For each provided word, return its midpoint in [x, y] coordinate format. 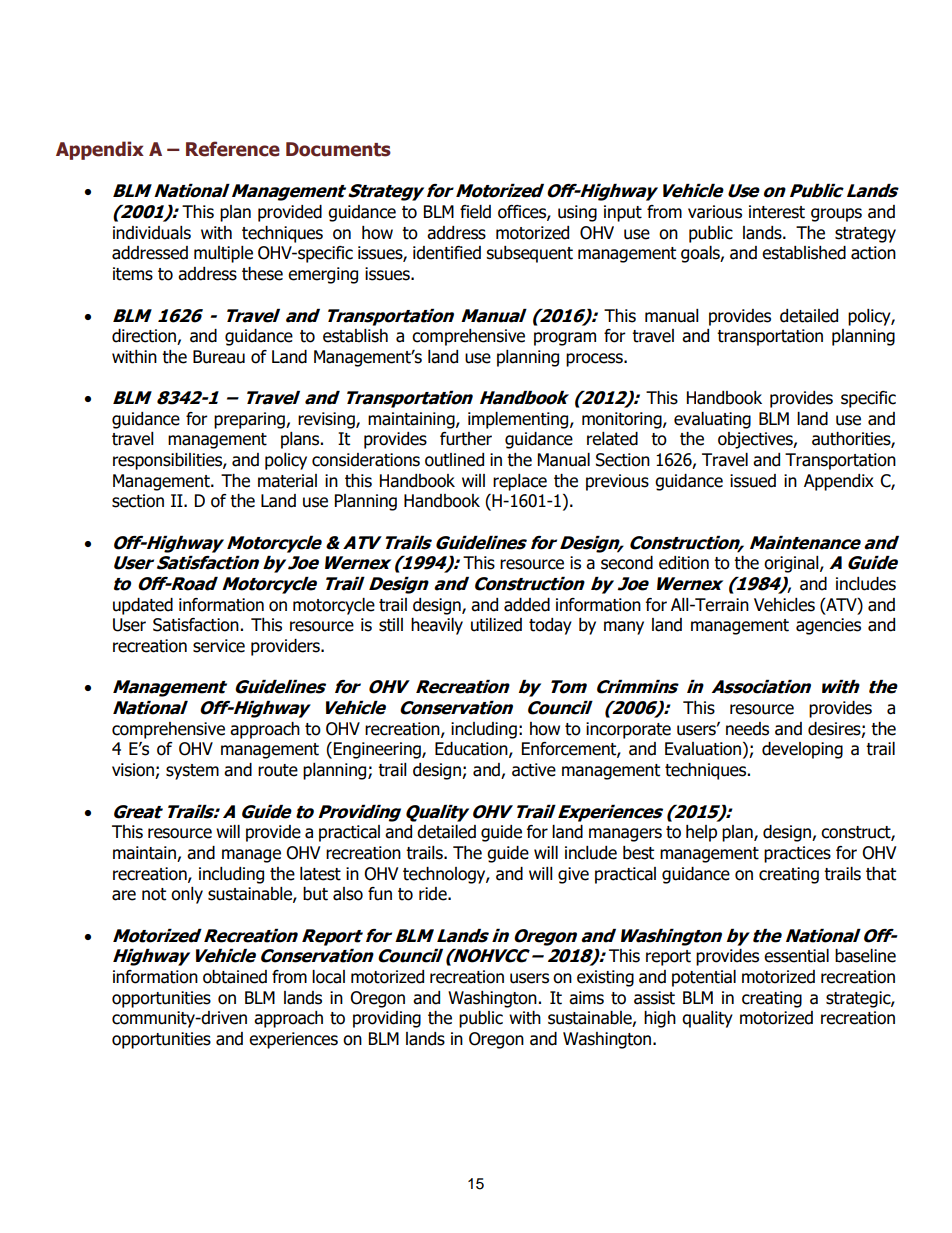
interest [777, 212]
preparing [250, 420]
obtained [235, 977]
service [219, 646]
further [466, 439]
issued [753, 481]
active [534, 770]
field [475, 212]
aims [586, 998]
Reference [233, 149]
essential [796, 956]
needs [747, 729]
